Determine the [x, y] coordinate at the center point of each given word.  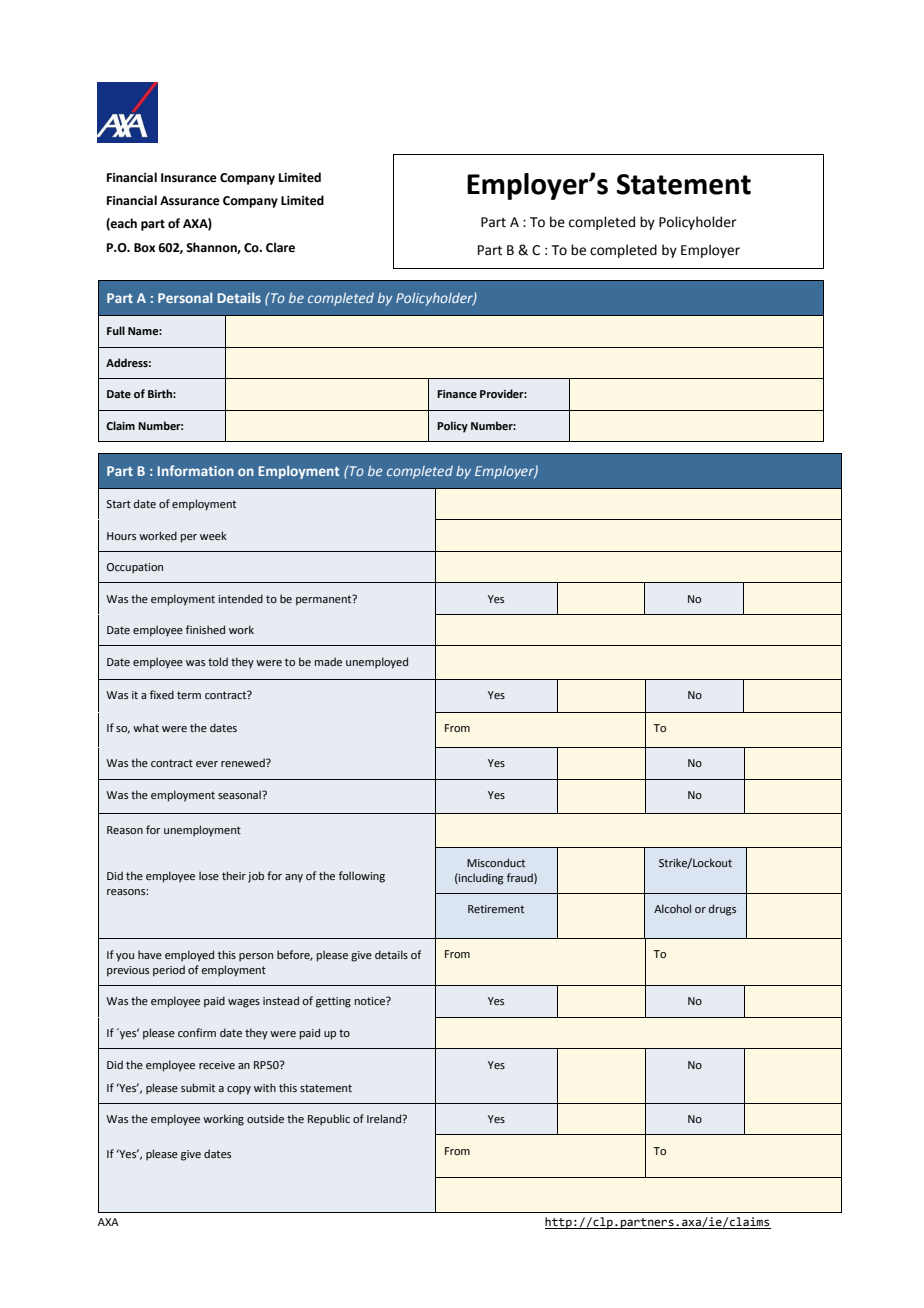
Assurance [190, 201]
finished [205, 629]
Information [195, 470]
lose [209, 875]
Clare [280, 247]
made [328, 661]
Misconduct [496, 862]
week [213, 535]
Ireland [385, 1118]
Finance [457, 394]
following [362, 877]
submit [198, 1087]
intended [240, 598]
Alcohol [672, 908]
